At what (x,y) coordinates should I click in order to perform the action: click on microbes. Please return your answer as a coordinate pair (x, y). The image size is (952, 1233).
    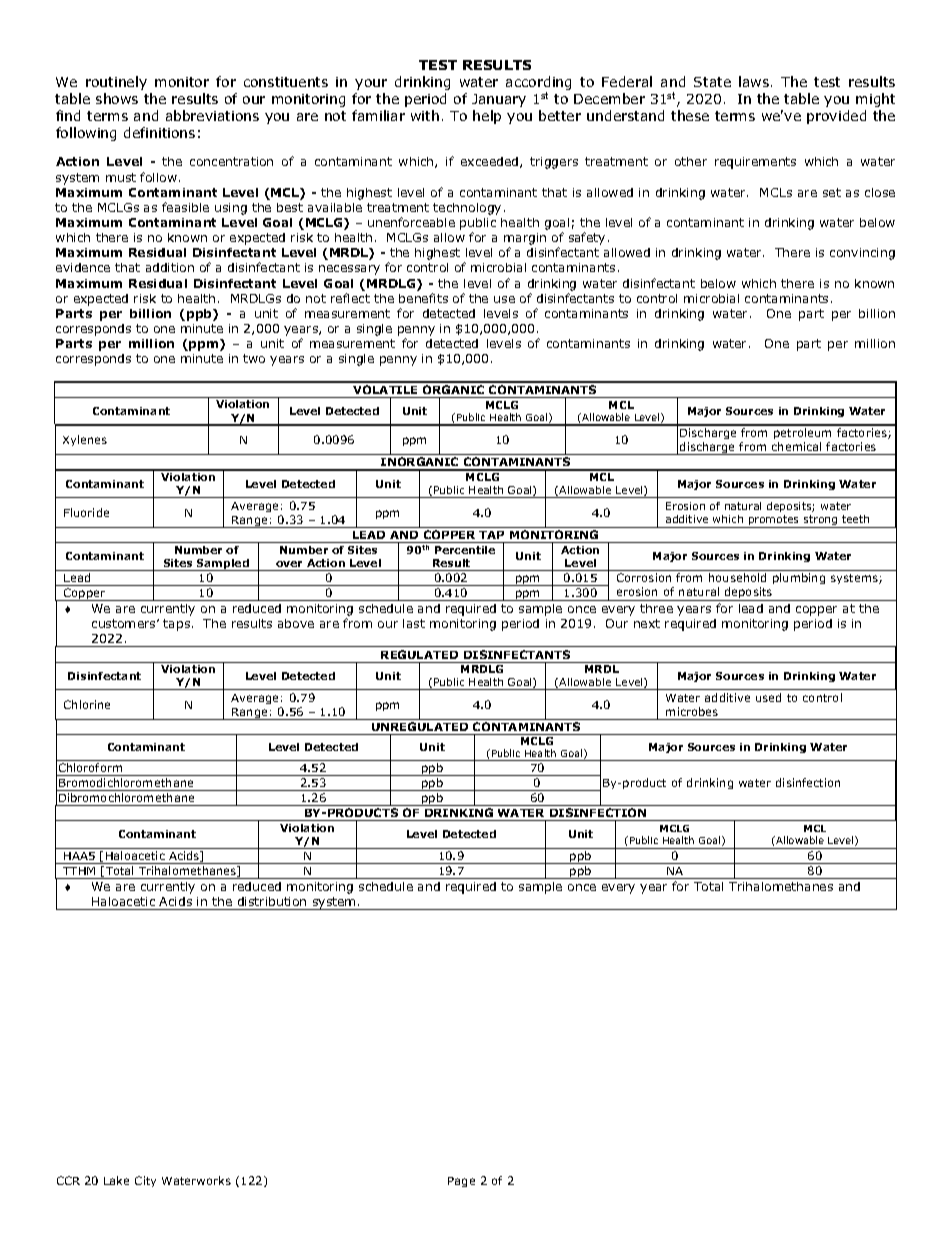
    Looking at the image, I should click on (692, 711).
